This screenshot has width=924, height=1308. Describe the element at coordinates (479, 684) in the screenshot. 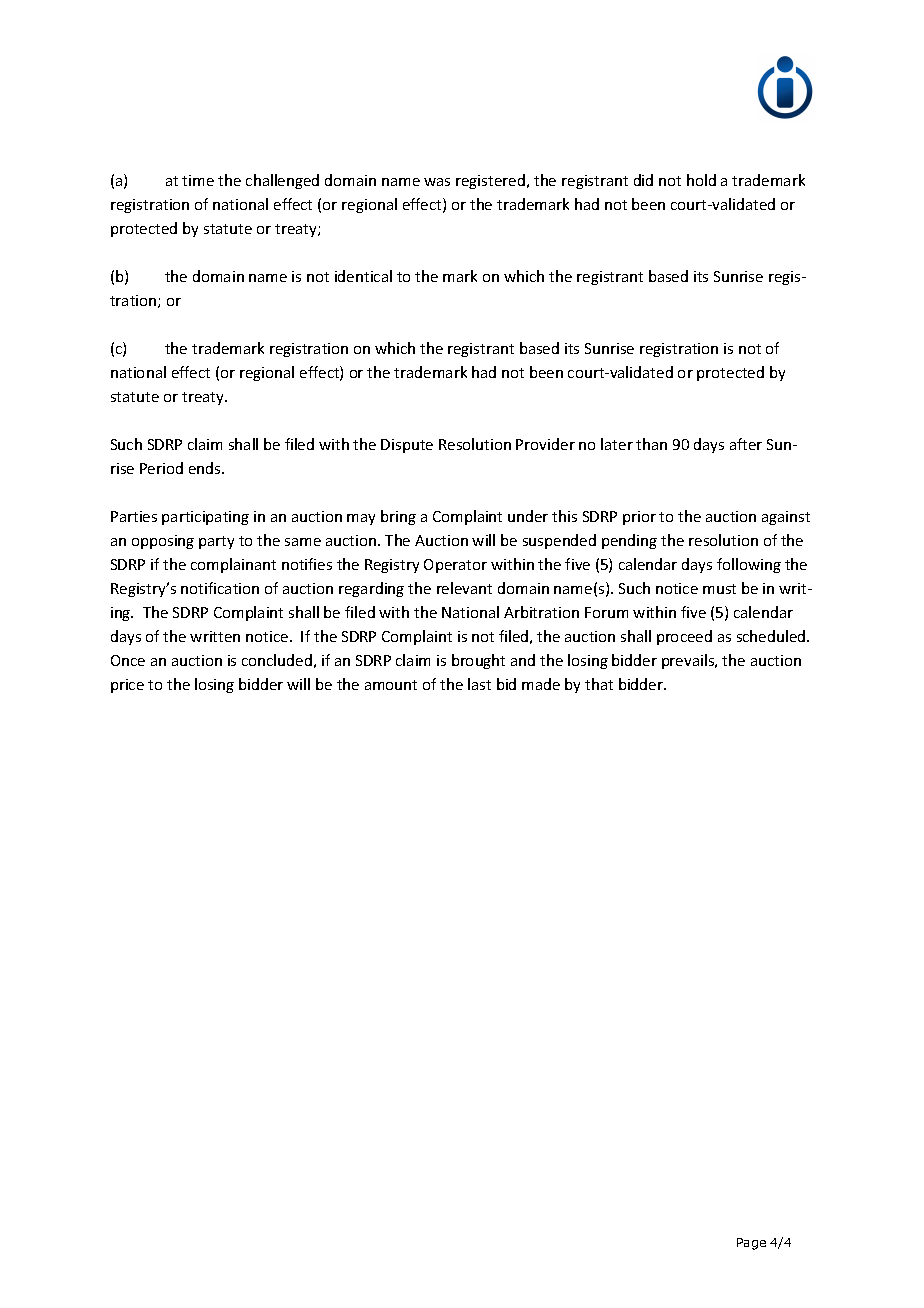

I see `last` at that location.
